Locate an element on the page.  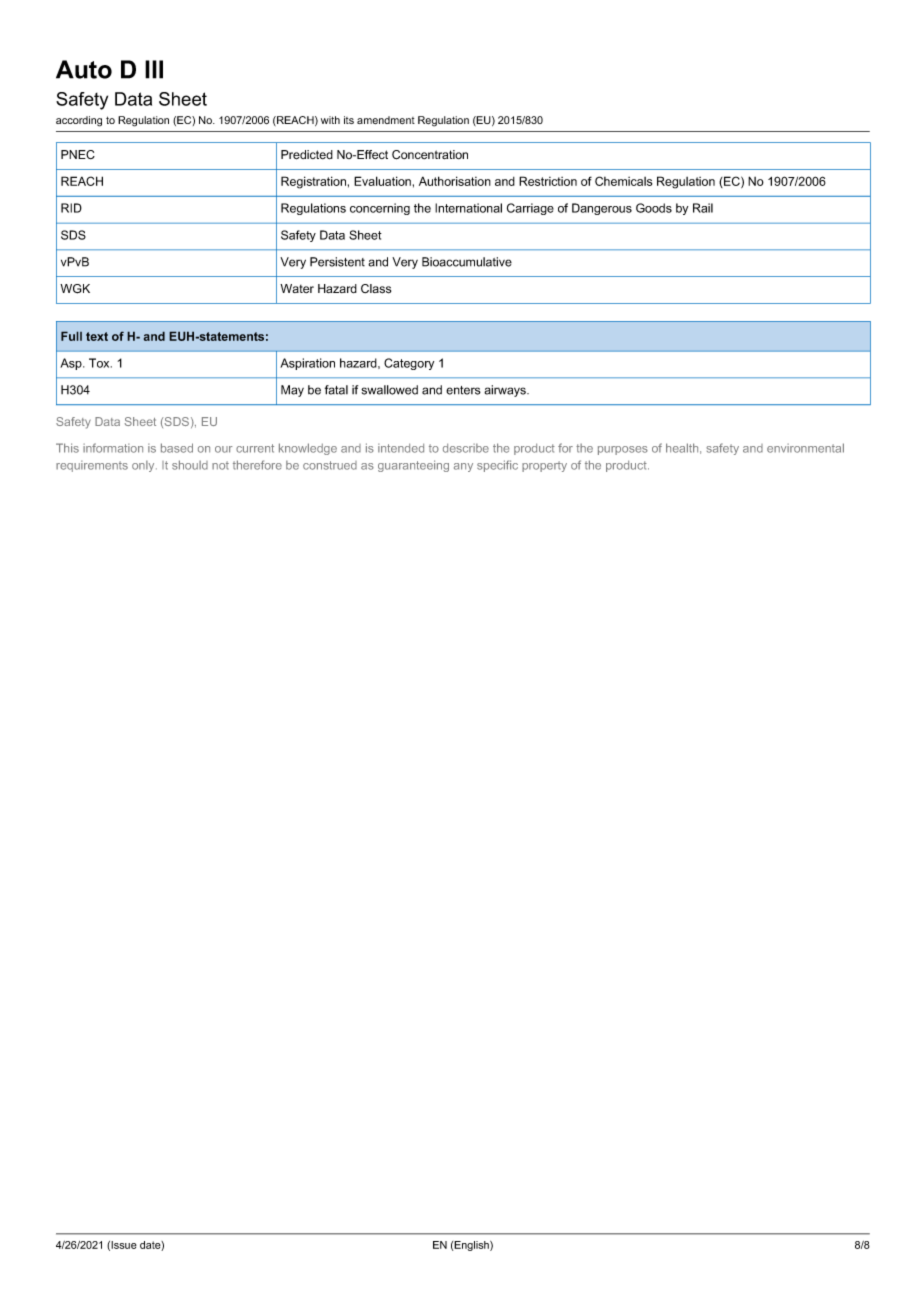
Chemicals is located at coordinates (623, 181).
